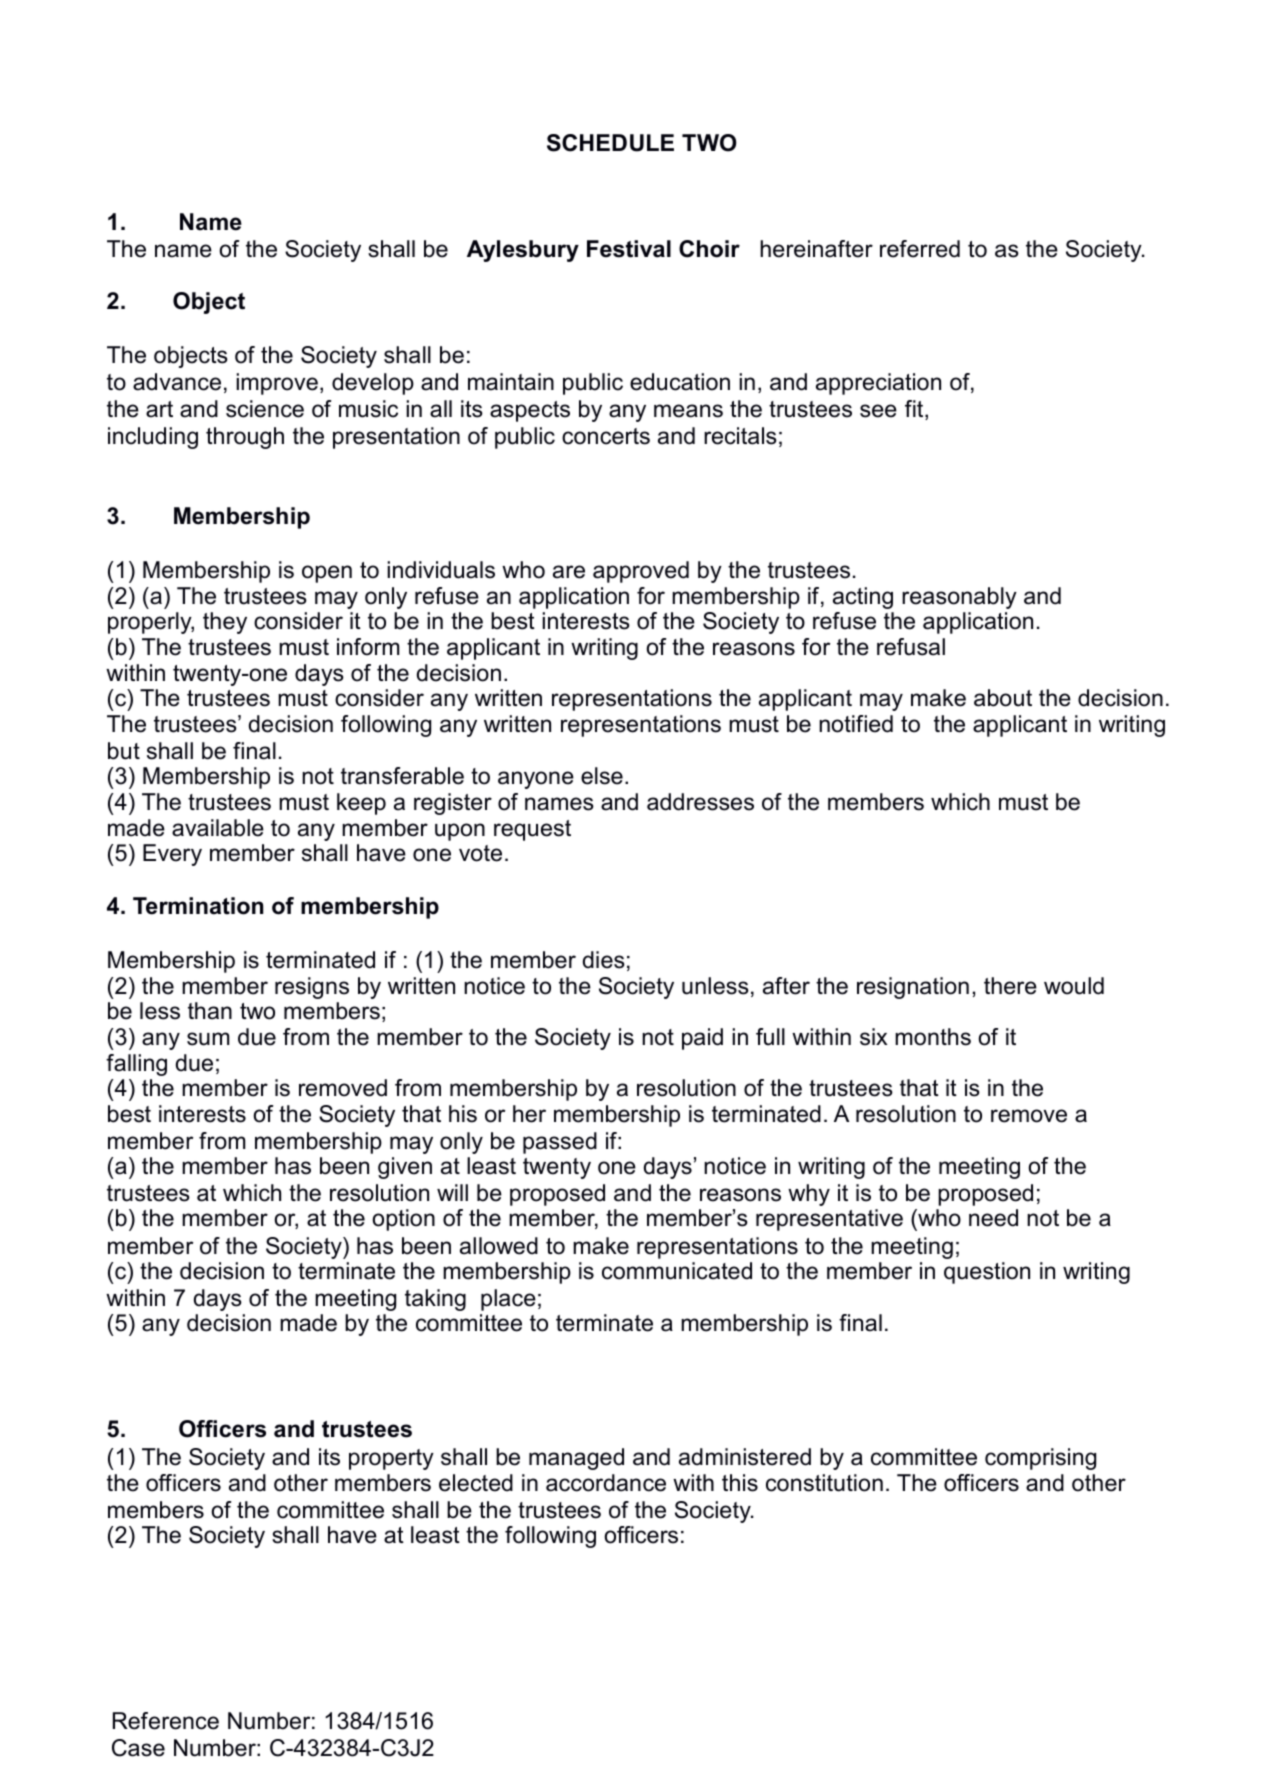 The height and width of the screenshot is (1791, 1269). Describe the element at coordinates (606, 1483) in the screenshot. I see `accordance` at that location.
